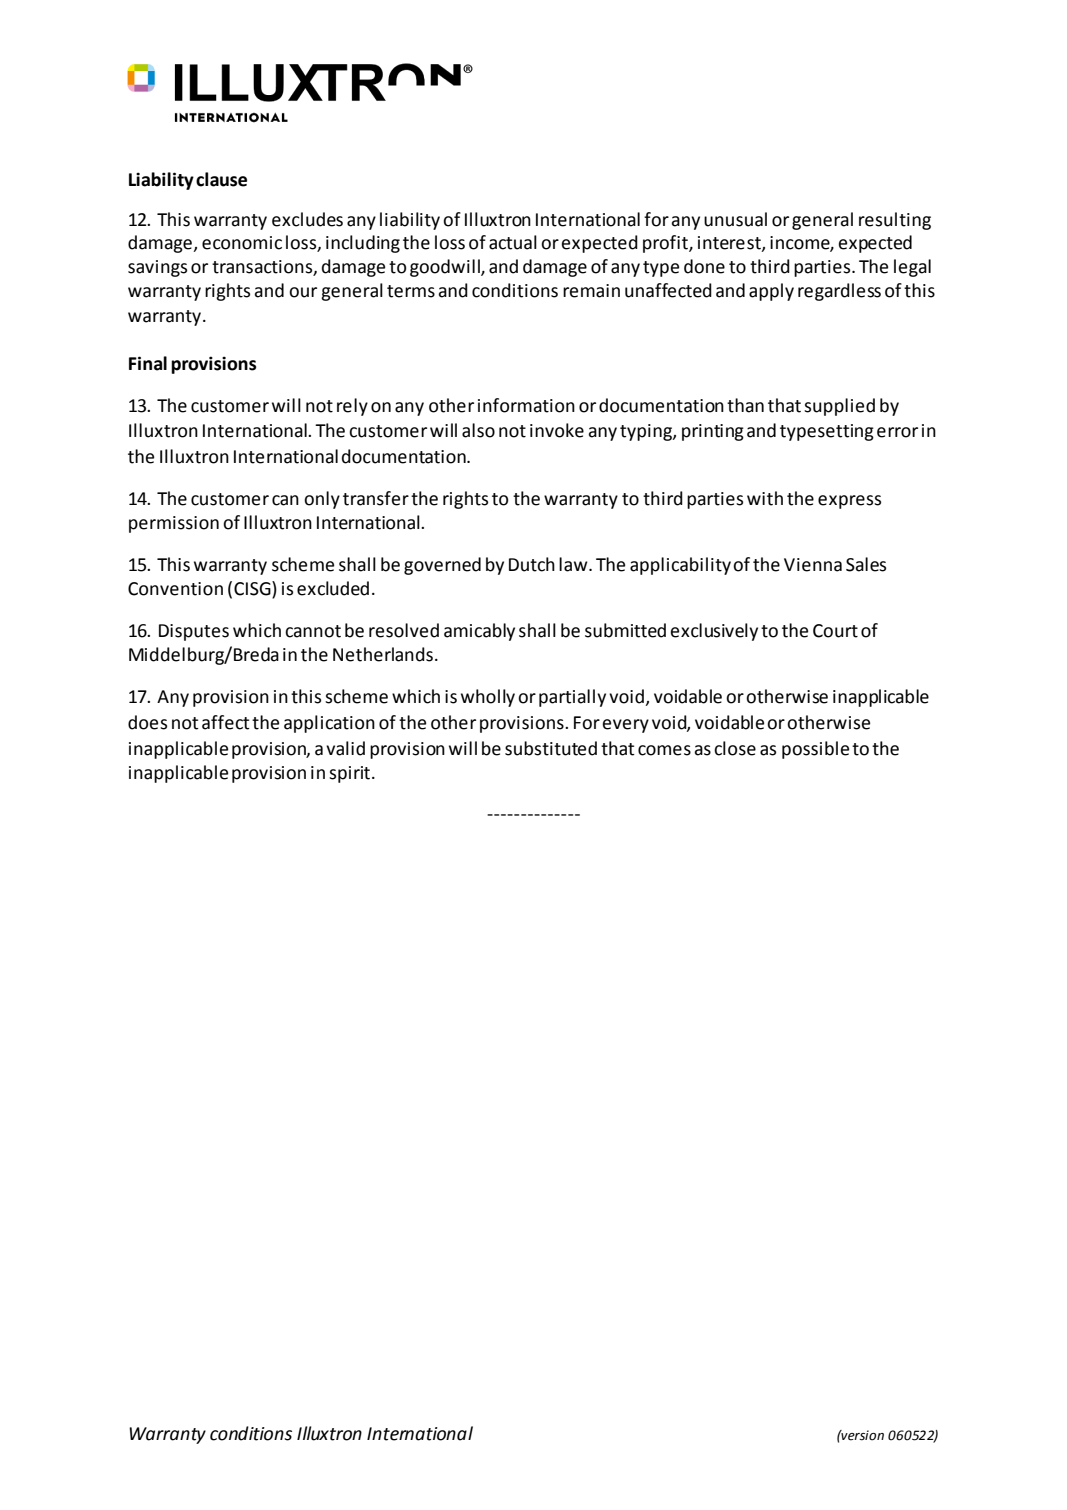  Describe the element at coordinates (513, 242) in the document. I see `actual` at that location.
